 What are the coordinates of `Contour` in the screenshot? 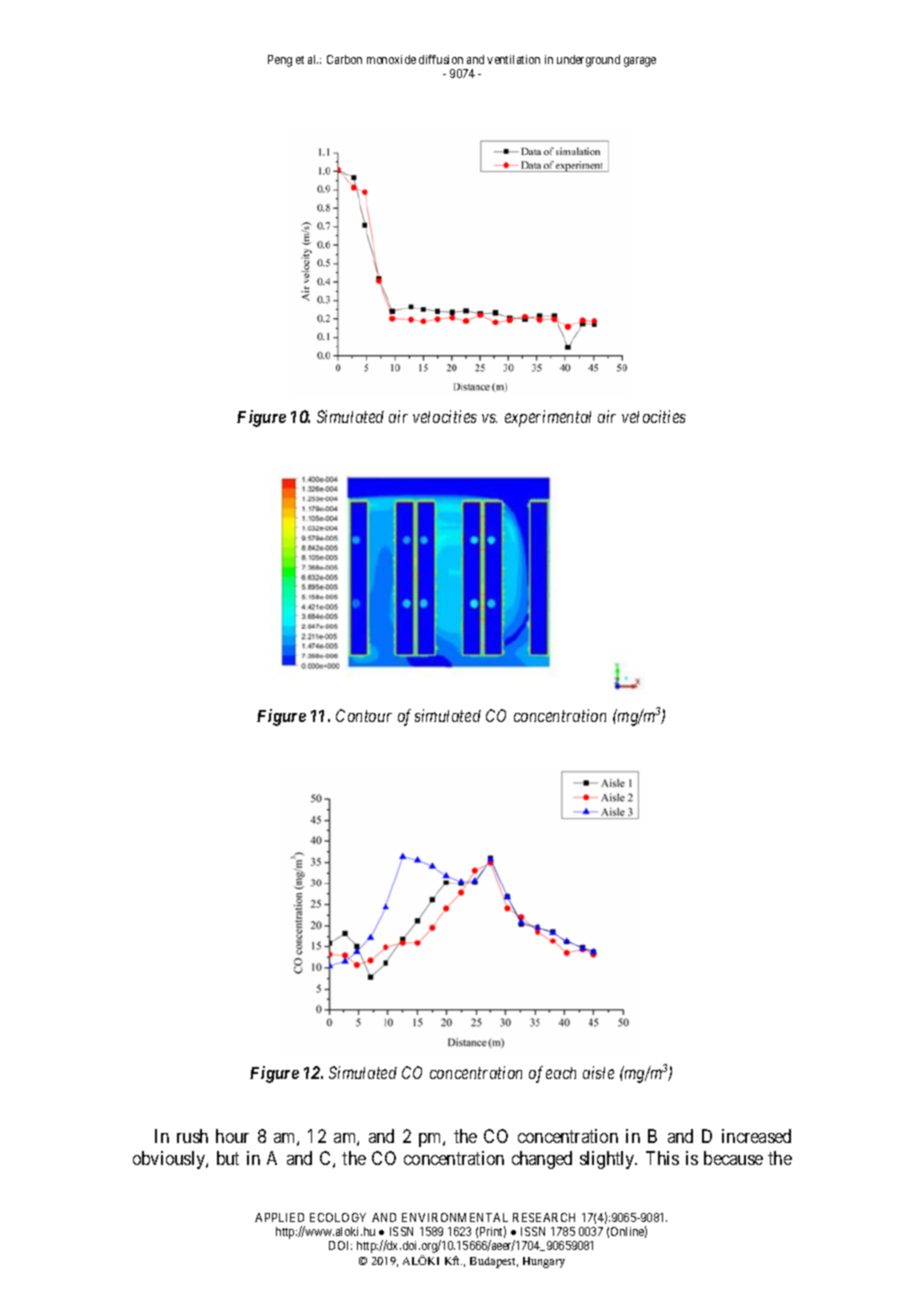 It's located at (364, 715).
